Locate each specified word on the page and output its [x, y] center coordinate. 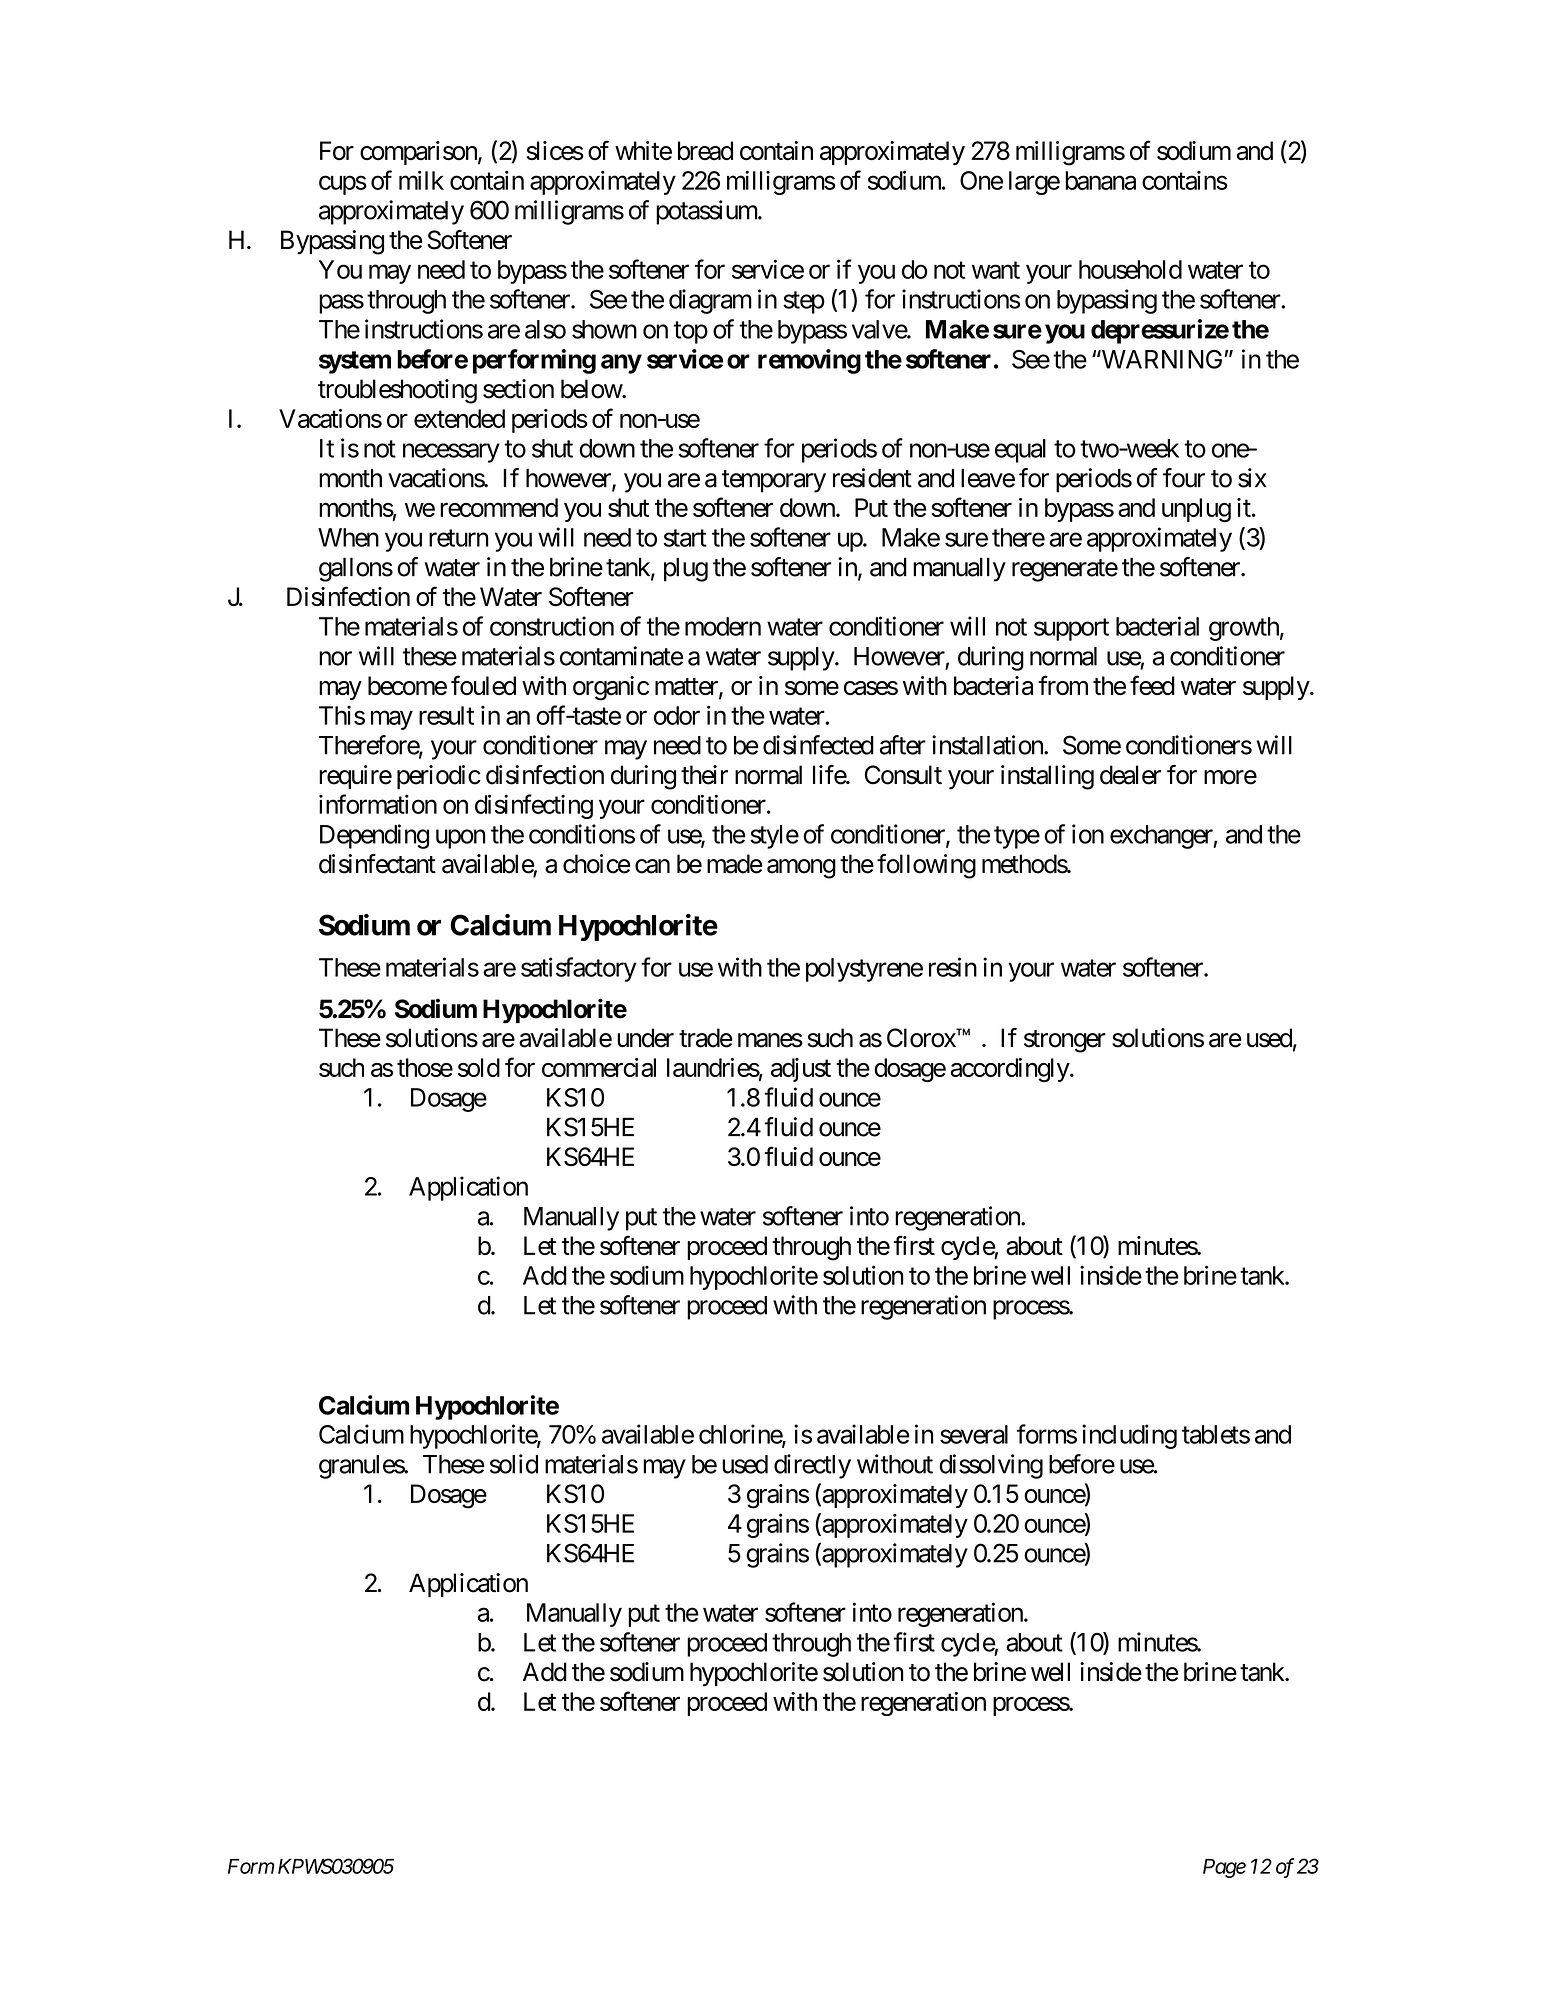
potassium [707, 212]
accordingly [1010, 1070]
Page [1224, 1868]
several [974, 1434]
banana [1100, 180]
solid [514, 1464]
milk [421, 180]
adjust [801, 1070]
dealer [1130, 775]
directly [812, 1466]
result [446, 715]
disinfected [818, 745]
